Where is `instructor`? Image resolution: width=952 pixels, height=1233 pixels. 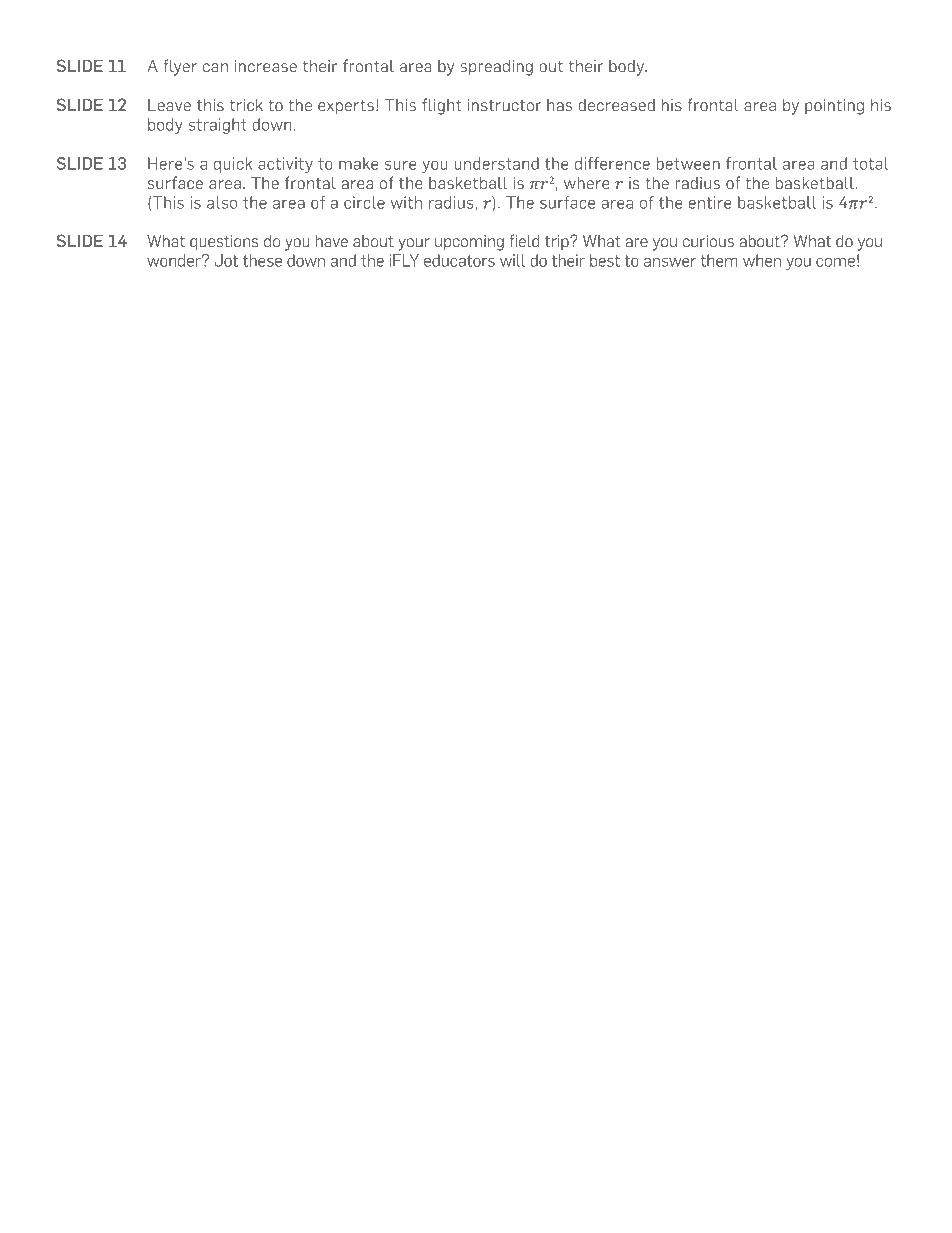 instructor is located at coordinates (504, 105).
